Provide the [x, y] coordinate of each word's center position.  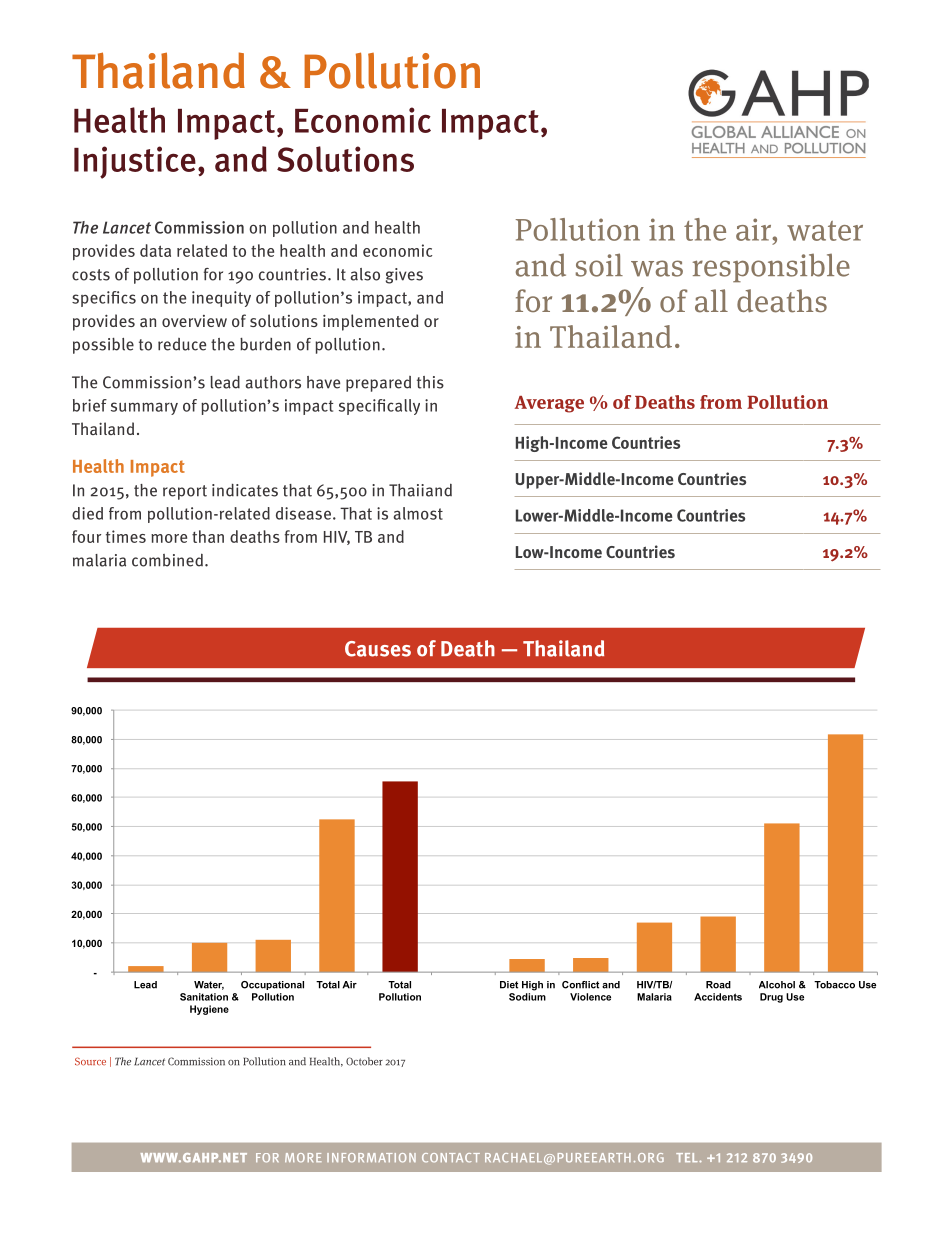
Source [90, 1061]
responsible [771, 268]
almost [418, 513]
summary [144, 408]
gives [404, 276]
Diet [509, 985]
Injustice [135, 162]
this [430, 382]
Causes [378, 649]
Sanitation [204, 997]
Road [718, 985]
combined [167, 560]
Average [549, 404]
